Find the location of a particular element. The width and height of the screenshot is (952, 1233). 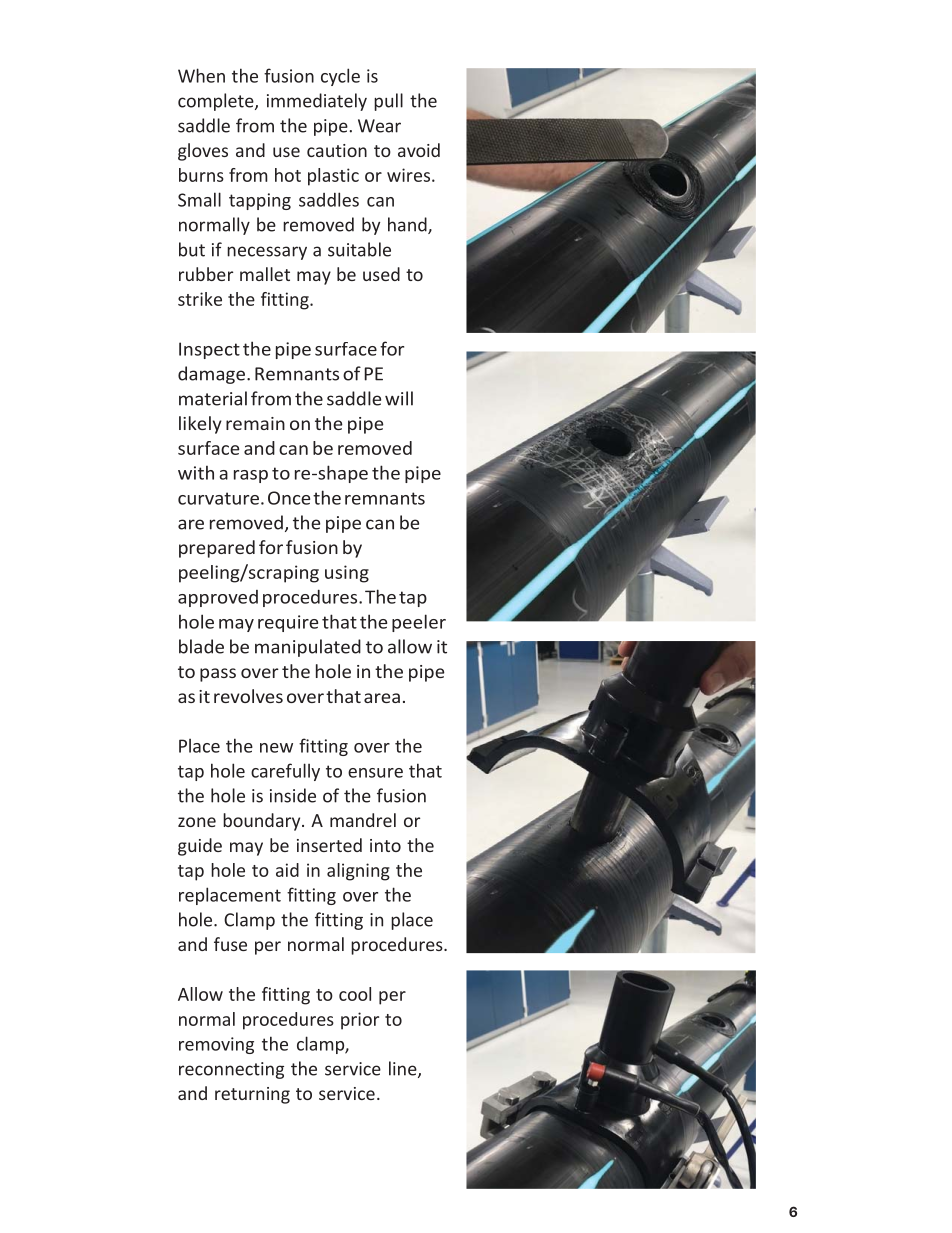

require is located at coordinates (288, 623).
